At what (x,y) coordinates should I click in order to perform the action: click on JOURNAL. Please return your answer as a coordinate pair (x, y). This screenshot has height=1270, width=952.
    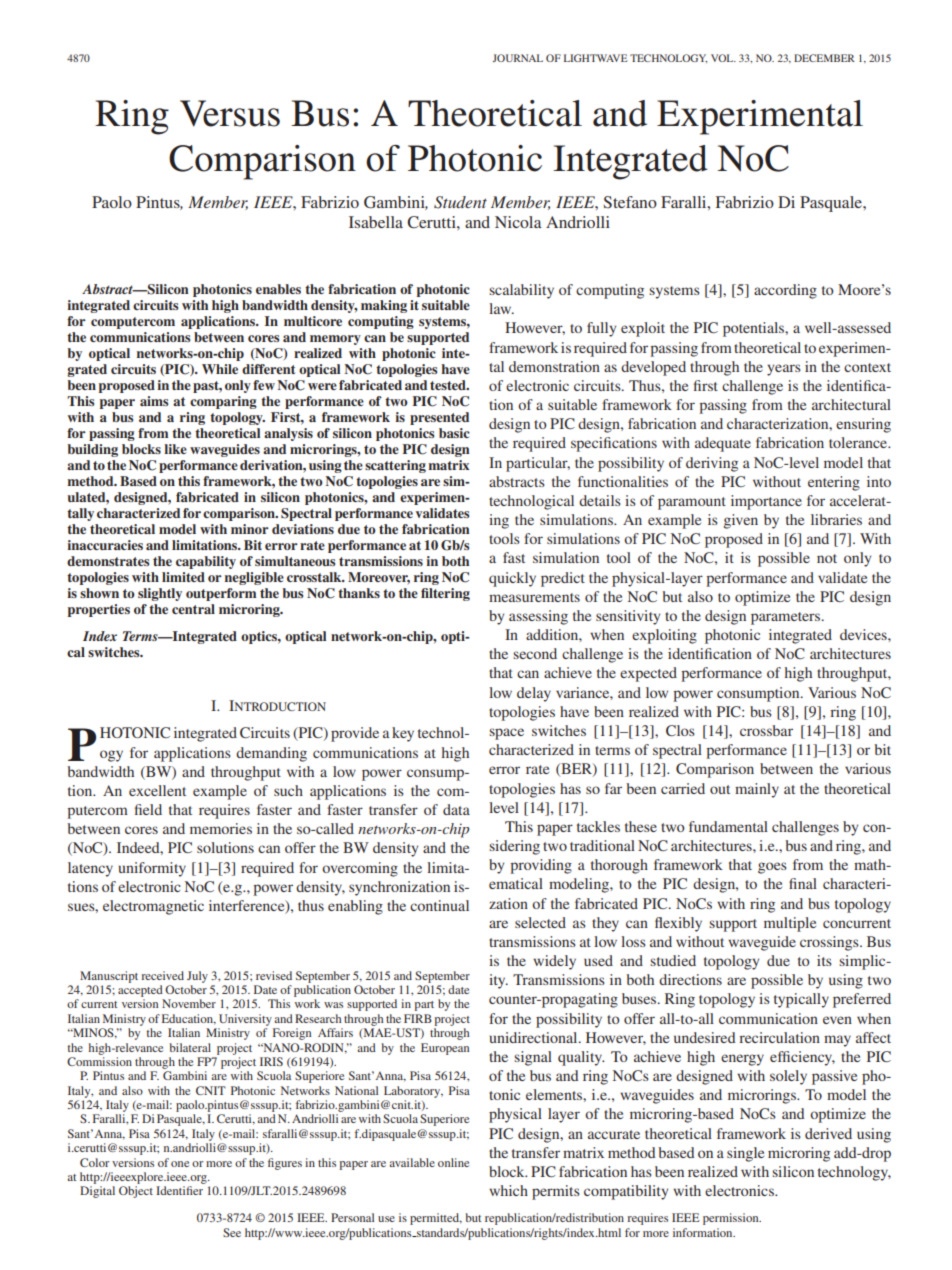
    Looking at the image, I should click on (517, 58).
